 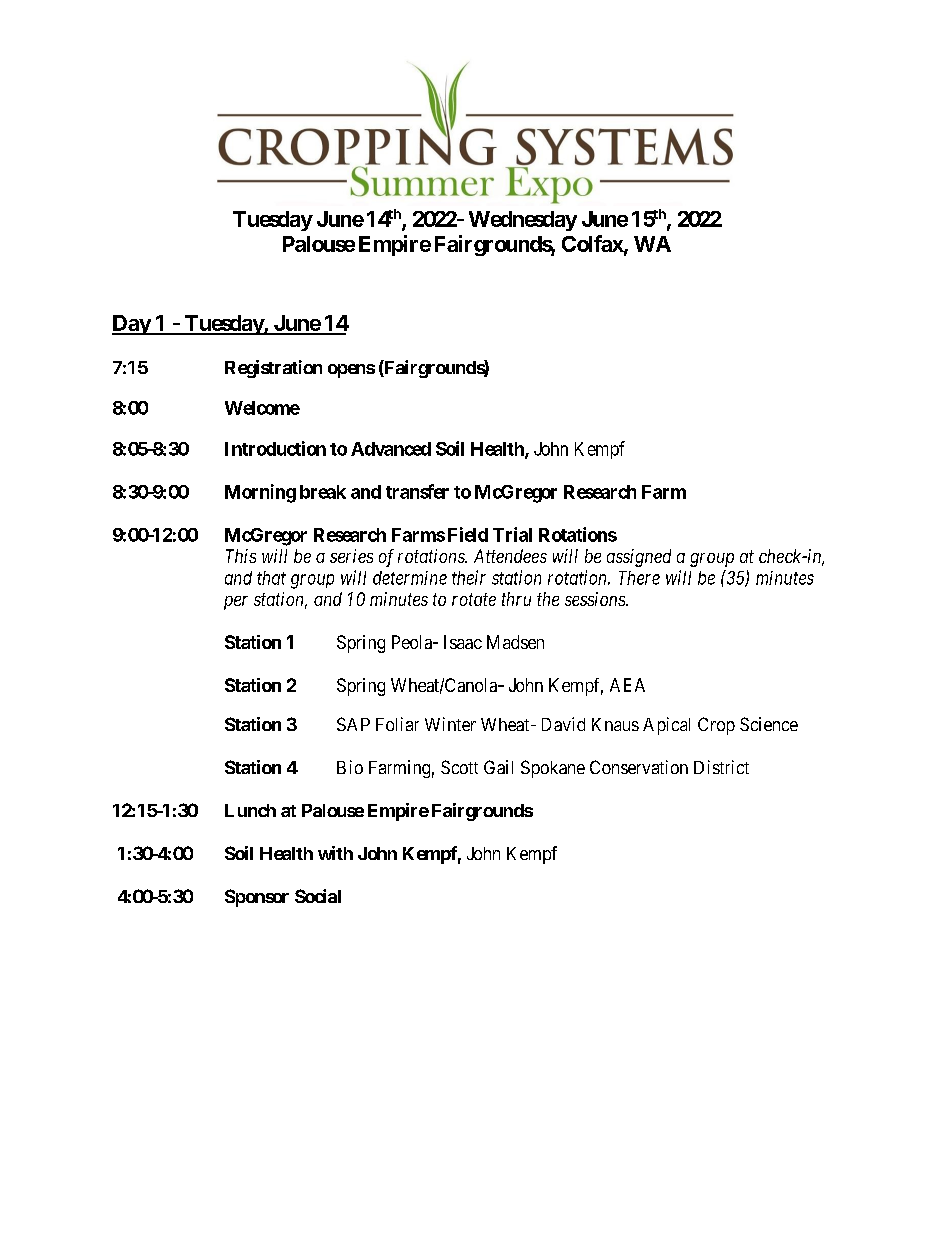 What do you see at coordinates (498, 767) in the screenshot?
I see `Gail` at bounding box center [498, 767].
